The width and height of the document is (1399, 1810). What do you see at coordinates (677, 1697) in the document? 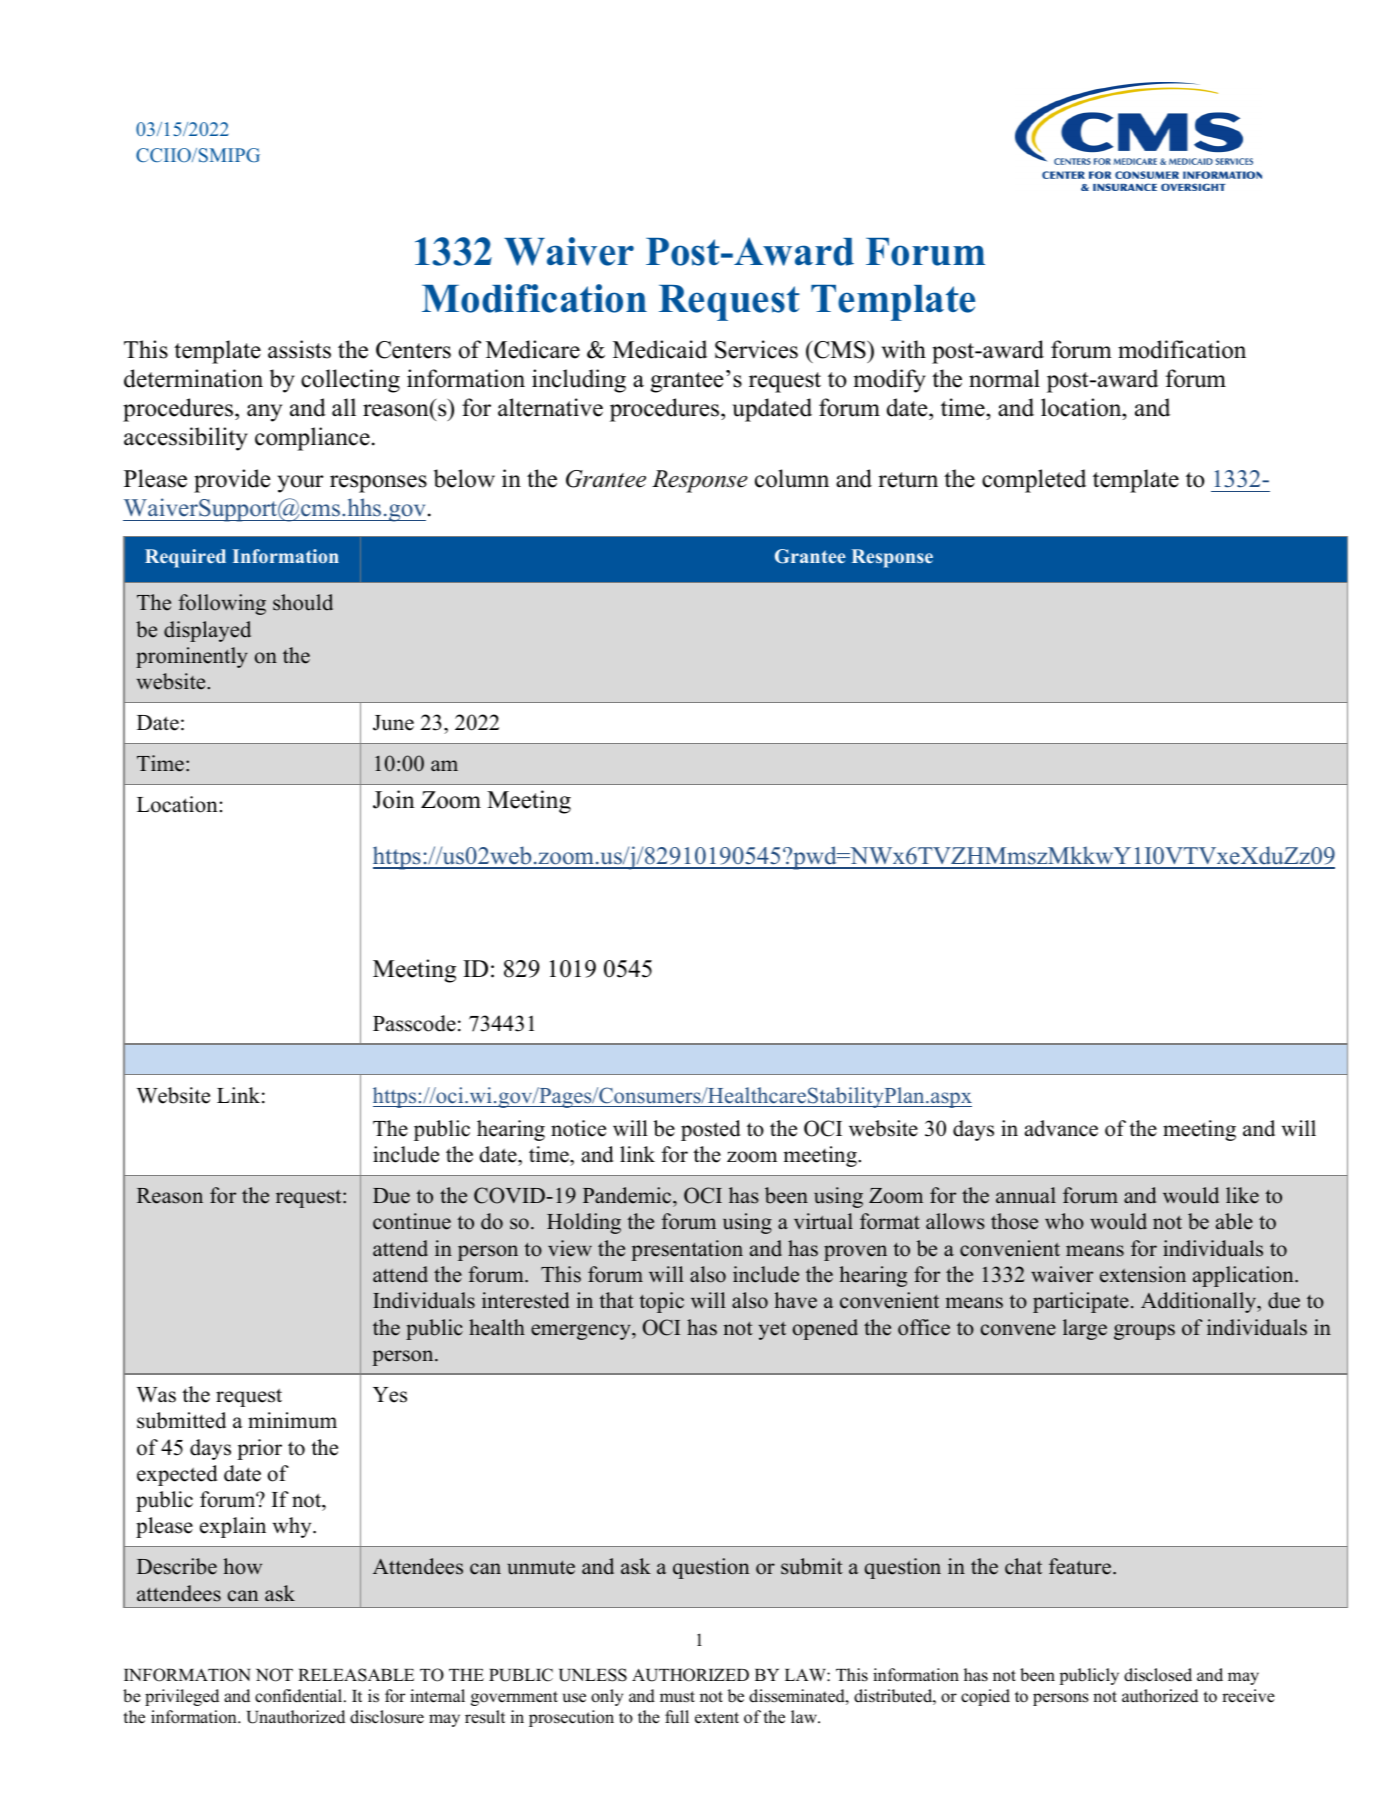
I see `must` at bounding box center [677, 1697].
